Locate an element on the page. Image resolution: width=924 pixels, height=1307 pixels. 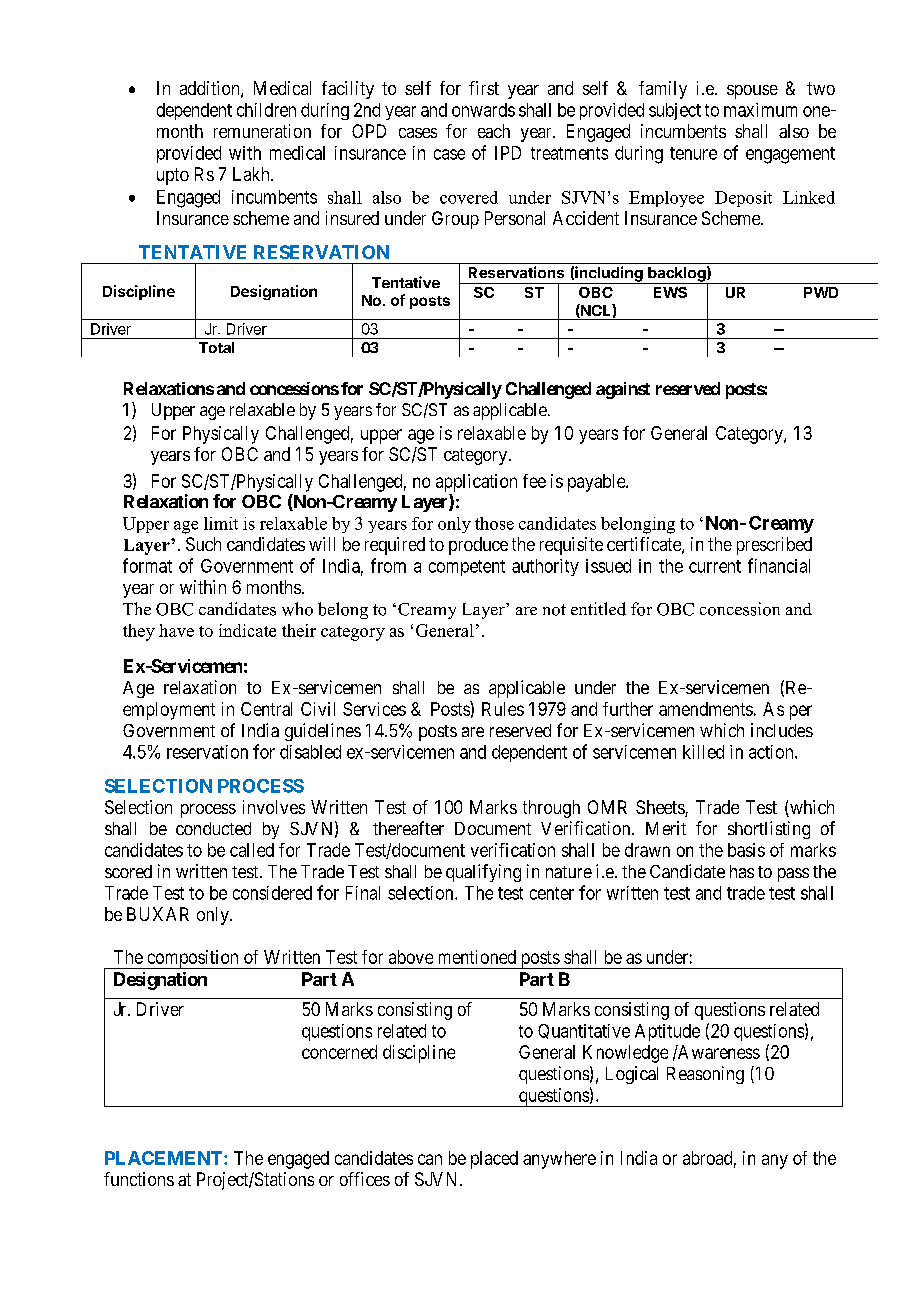
have is located at coordinates (176, 630).
